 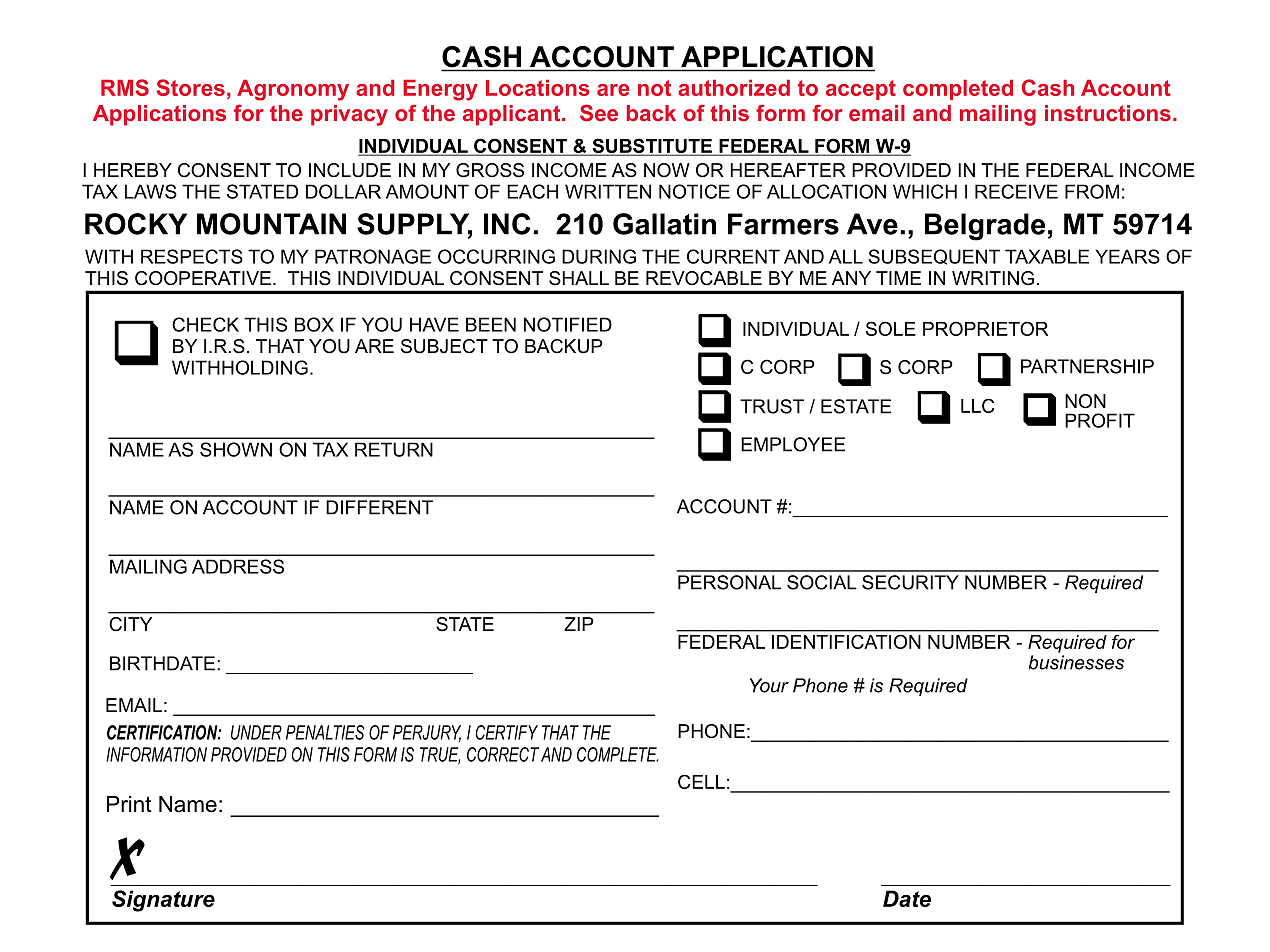 I want to click on See, so click(x=599, y=112).
